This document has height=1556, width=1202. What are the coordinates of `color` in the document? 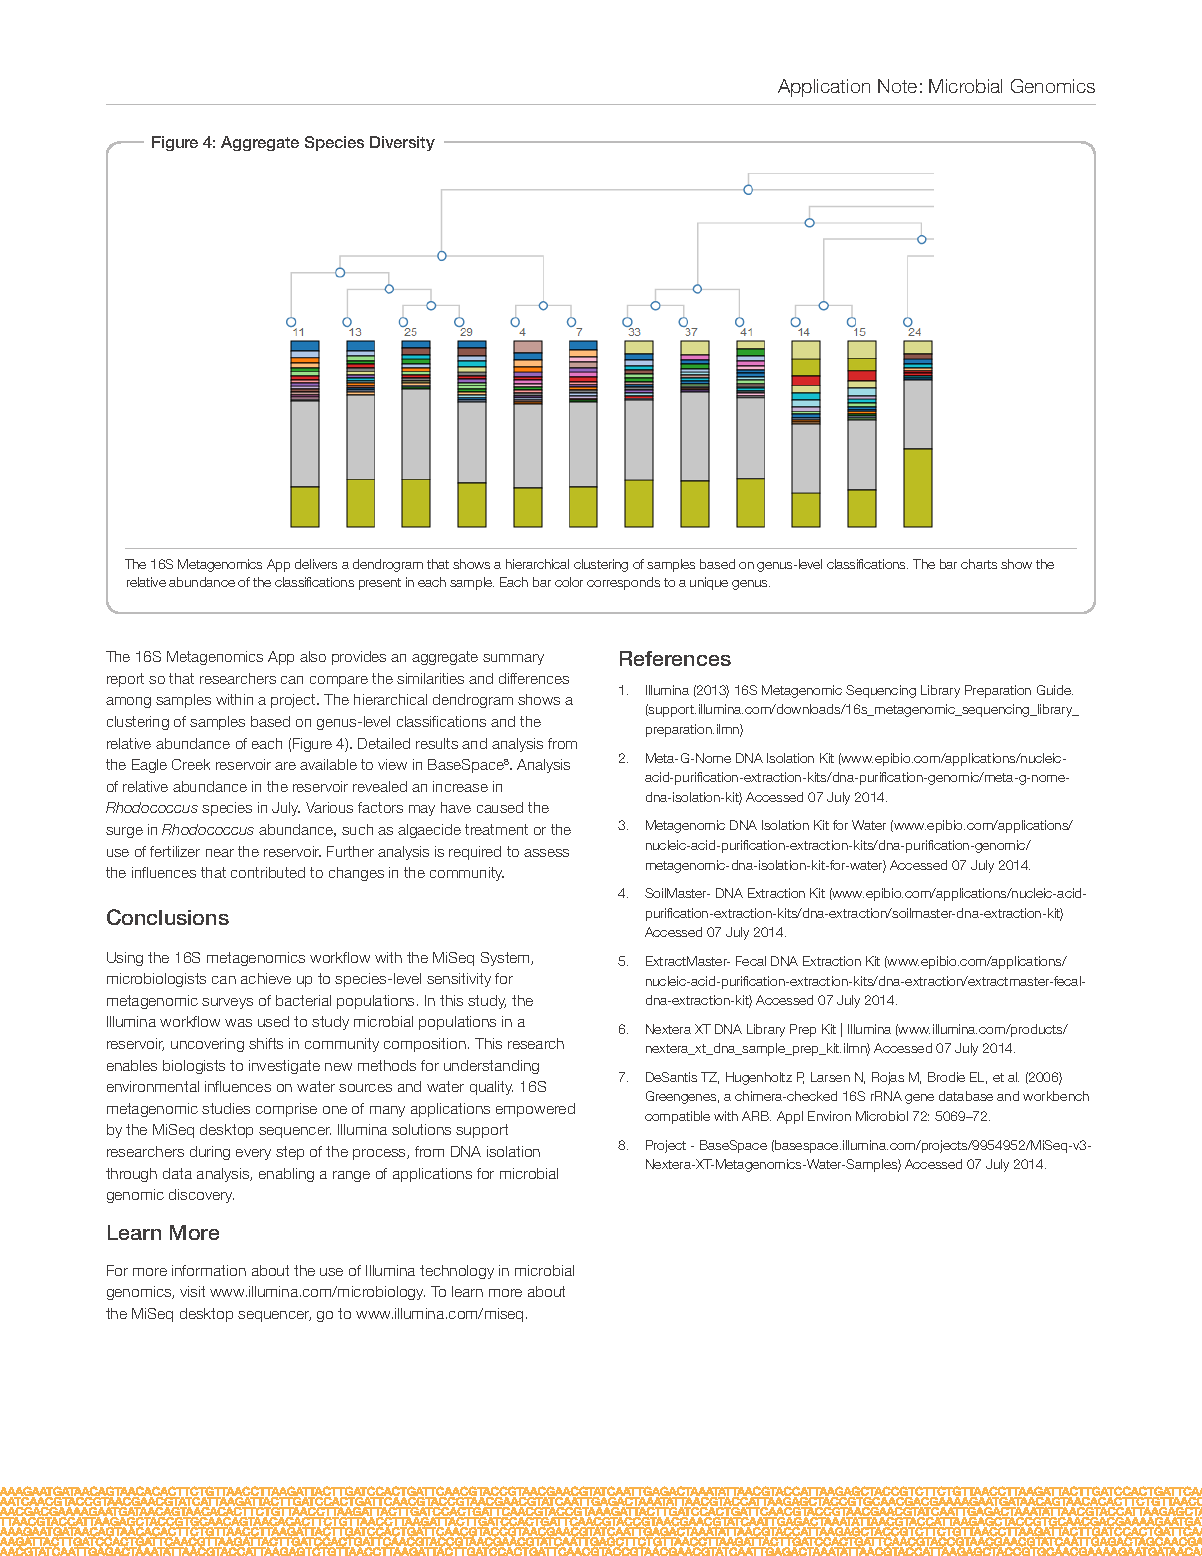 It's located at (569, 582).
